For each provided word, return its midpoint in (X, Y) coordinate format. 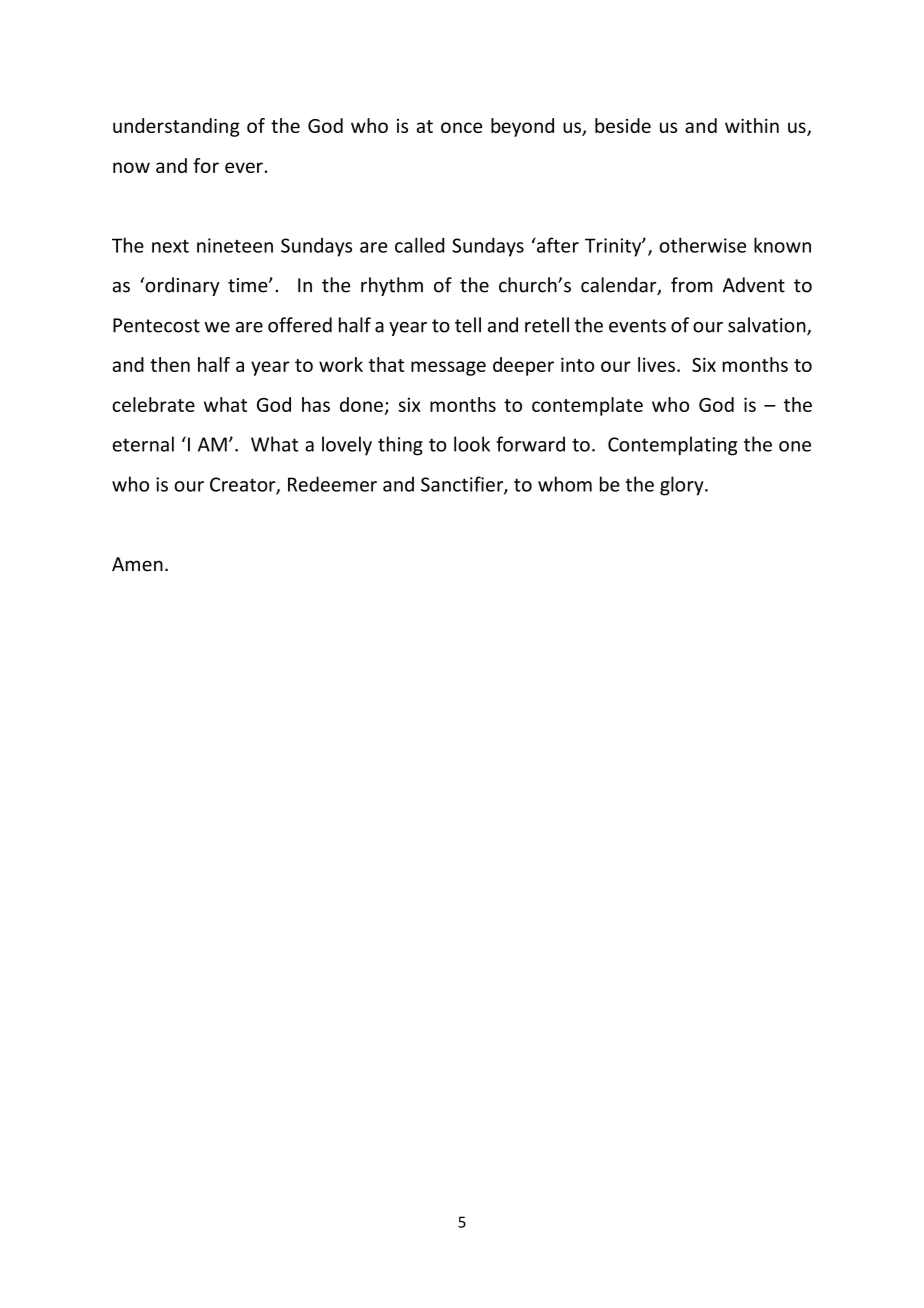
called (419, 245)
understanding (176, 127)
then (170, 364)
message (448, 368)
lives (656, 364)
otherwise (702, 245)
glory (683, 486)
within (752, 125)
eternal (143, 444)
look (472, 444)
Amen (137, 564)
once (461, 127)
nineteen (235, 245)
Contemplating (672, 446)
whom (565, 484)
